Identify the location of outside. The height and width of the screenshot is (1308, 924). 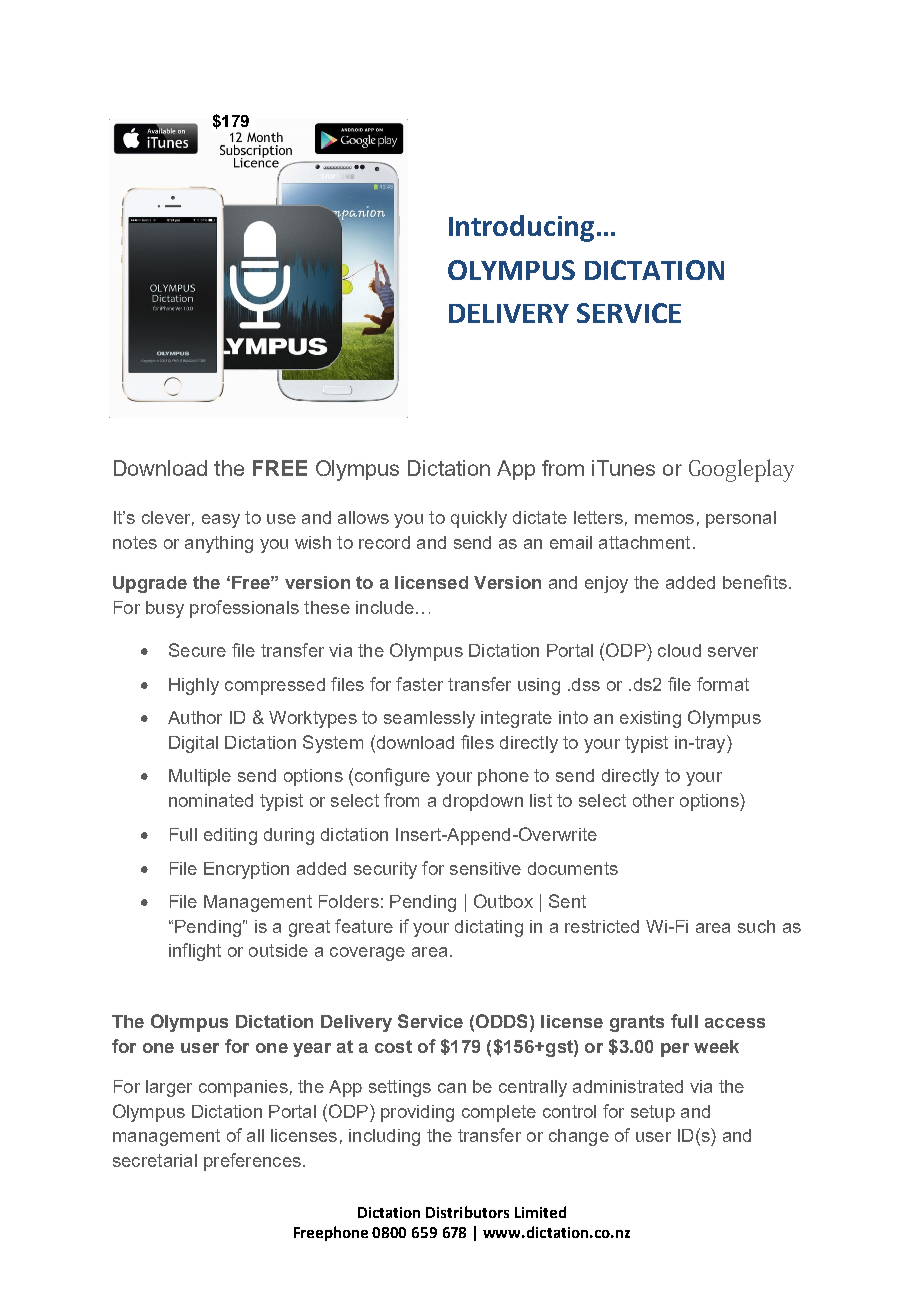
(278, 950).
